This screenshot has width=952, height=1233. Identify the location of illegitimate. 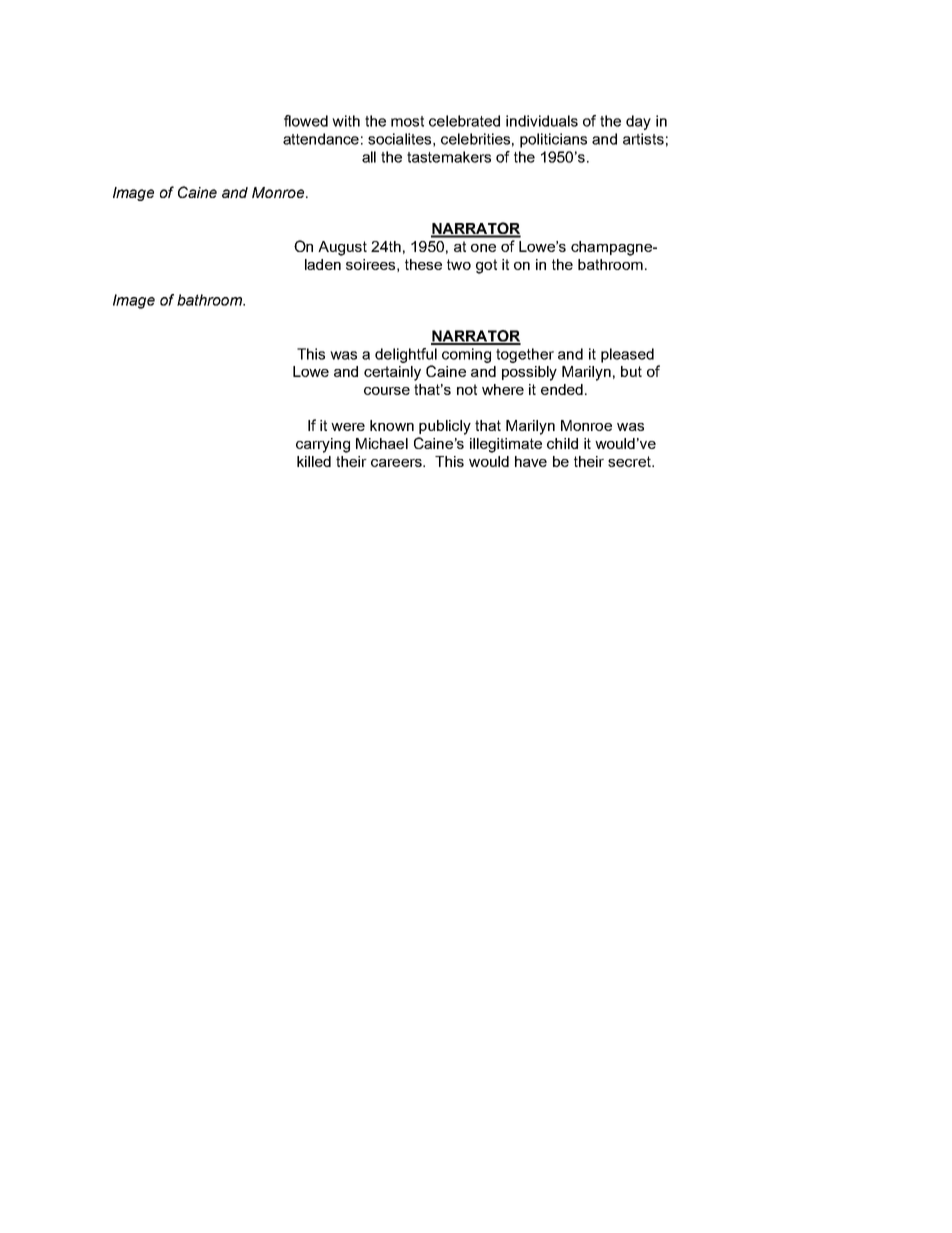
(506, 445).
